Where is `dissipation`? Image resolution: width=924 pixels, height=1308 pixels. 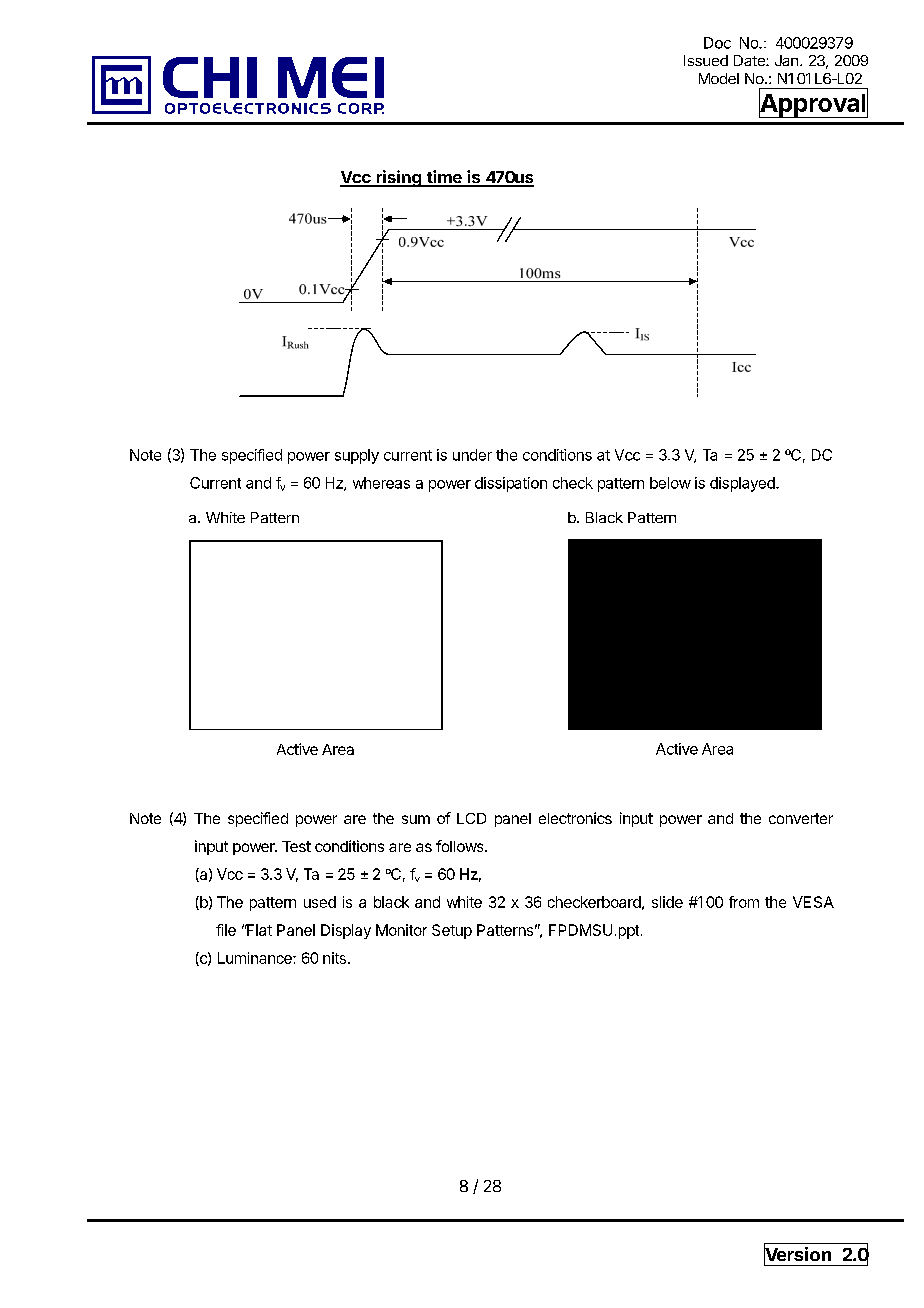 dissipation is located at coordinates (511, 484).
